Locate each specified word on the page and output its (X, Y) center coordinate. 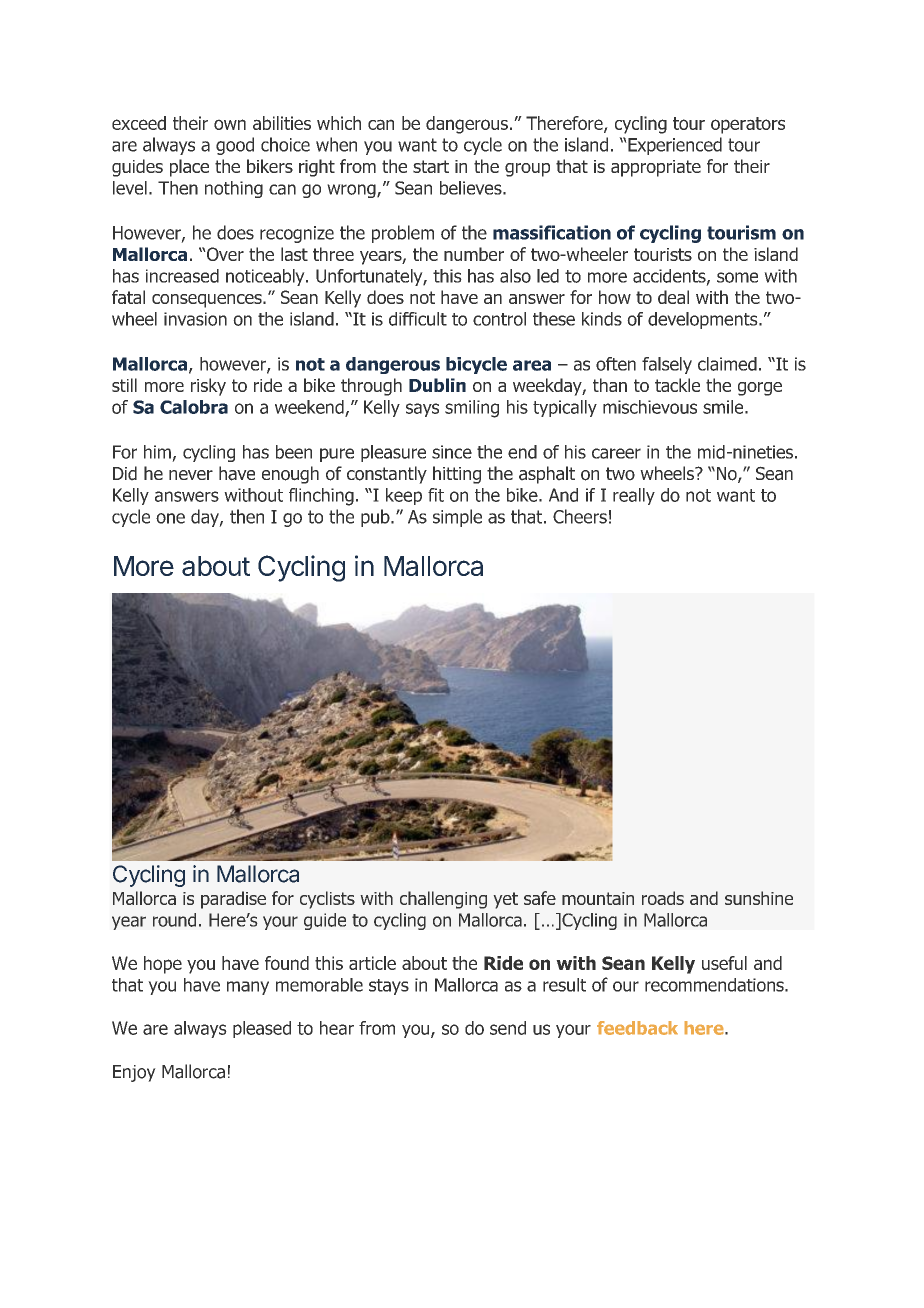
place (189, 168)
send (508, 1028)
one (170, 518)
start (431, 166)
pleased (262, 1029)
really (634, 496)
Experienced (674, 146)
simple (457, 518)
